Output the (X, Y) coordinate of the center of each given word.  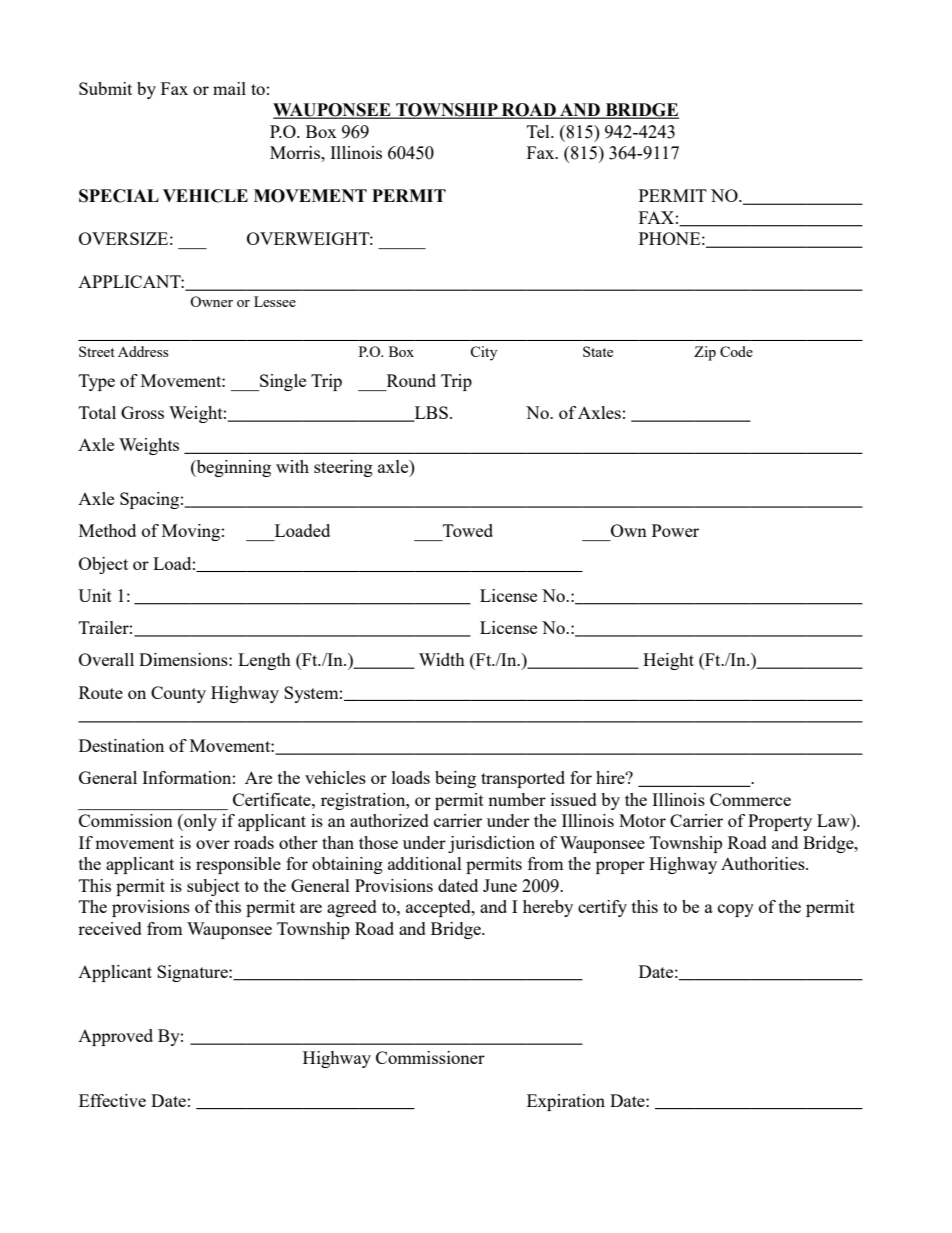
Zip (705, 353)
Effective (112, 1100)
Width (442, 659)
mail (229, 88)
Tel (539, 131)
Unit (95, 595)
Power (675, 530)
